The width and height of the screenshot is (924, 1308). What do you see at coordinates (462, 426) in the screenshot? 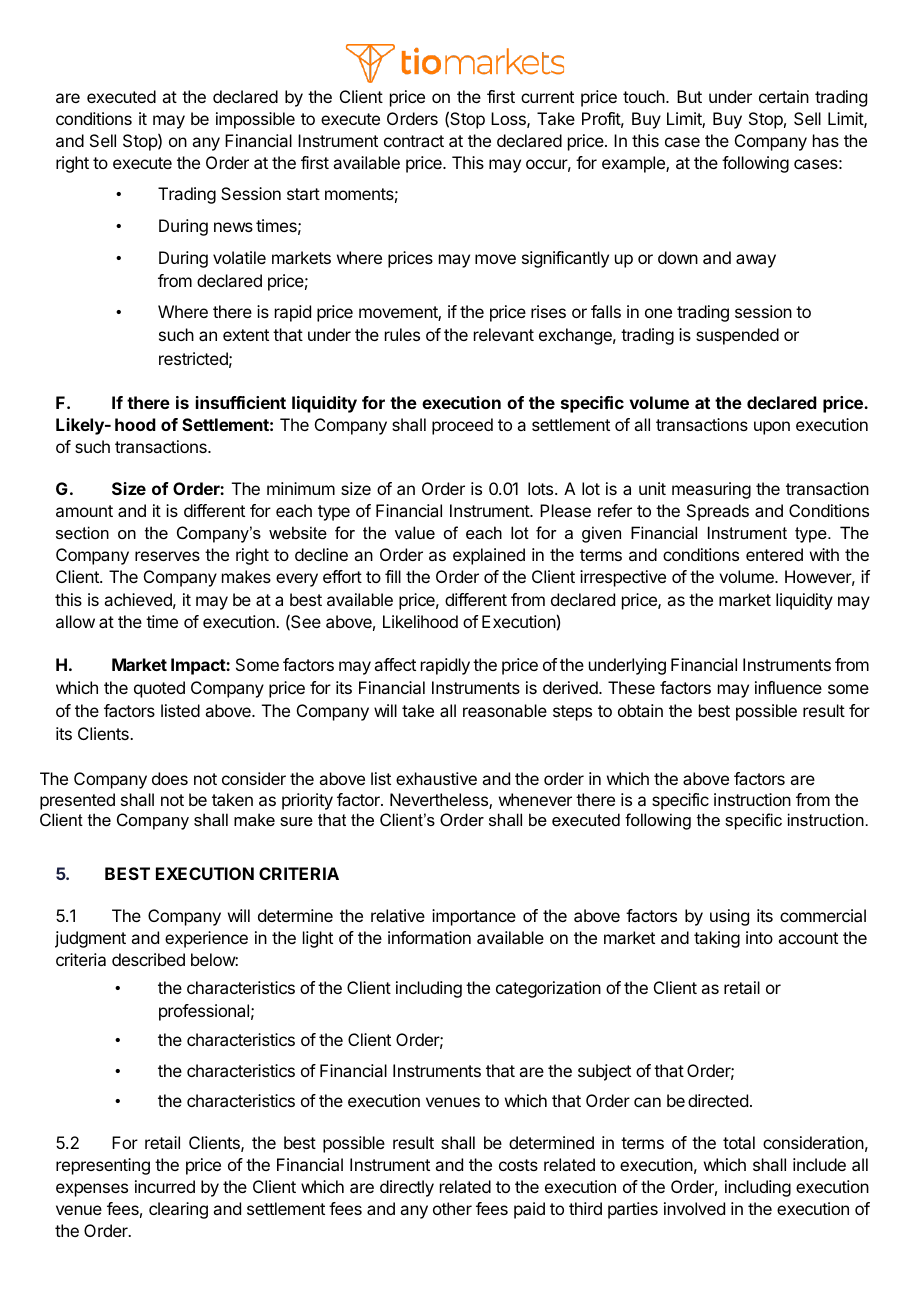
I see `proceed` at bounding box center [462, 426].
